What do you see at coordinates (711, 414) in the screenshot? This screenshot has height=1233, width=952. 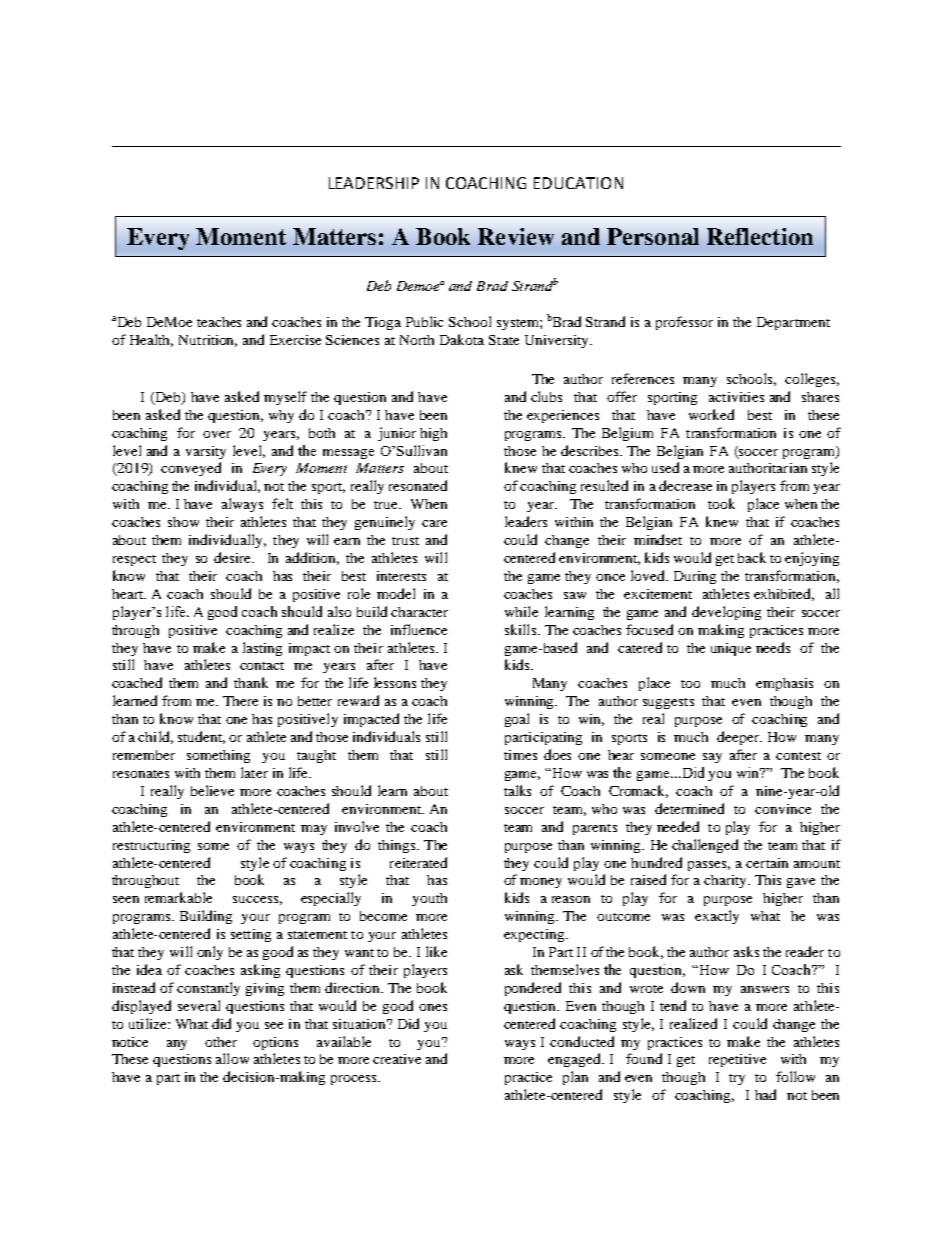 I see `worked` at bounding box center [711, 414].
